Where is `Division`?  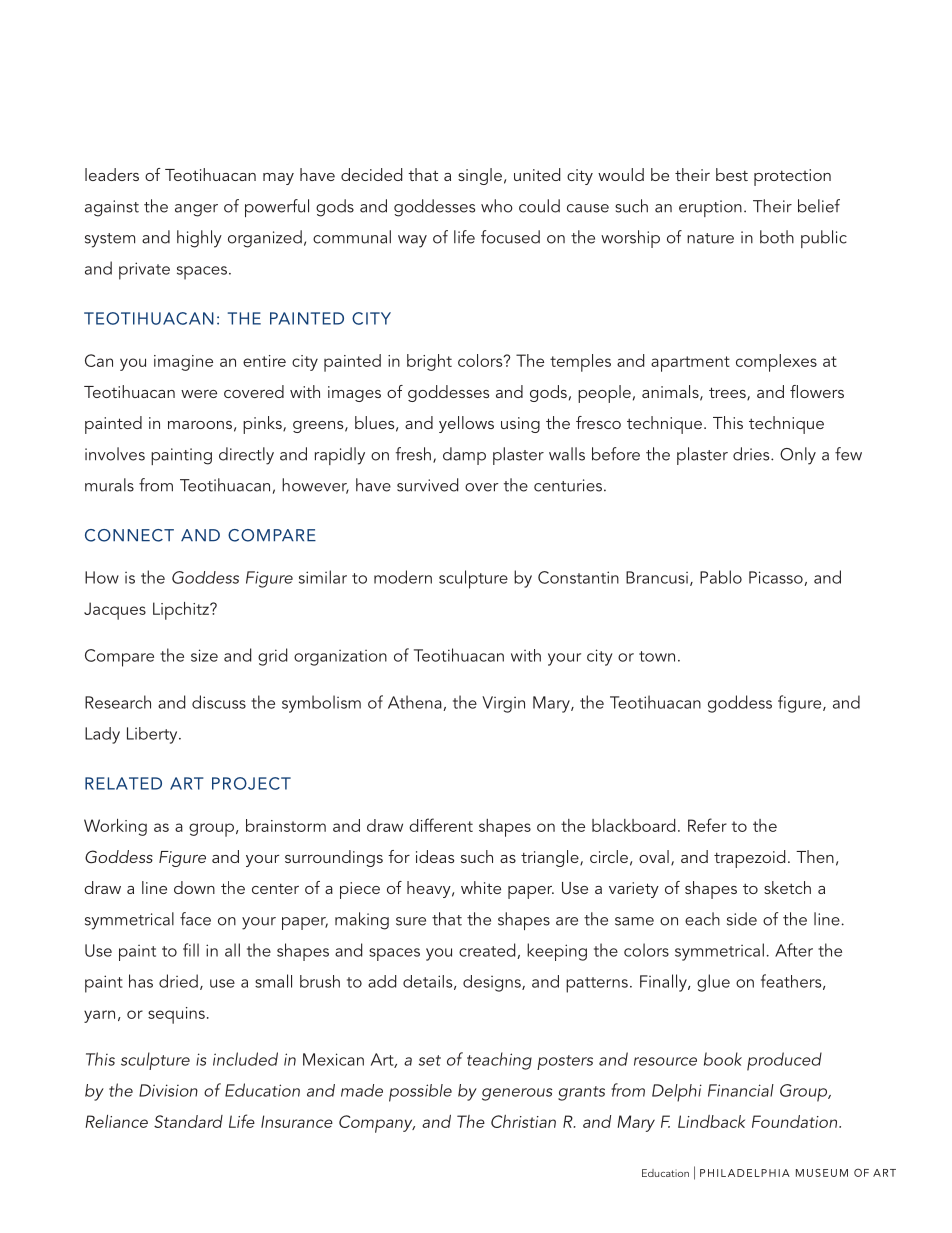 Division is located at coordinates (168, 1090).
